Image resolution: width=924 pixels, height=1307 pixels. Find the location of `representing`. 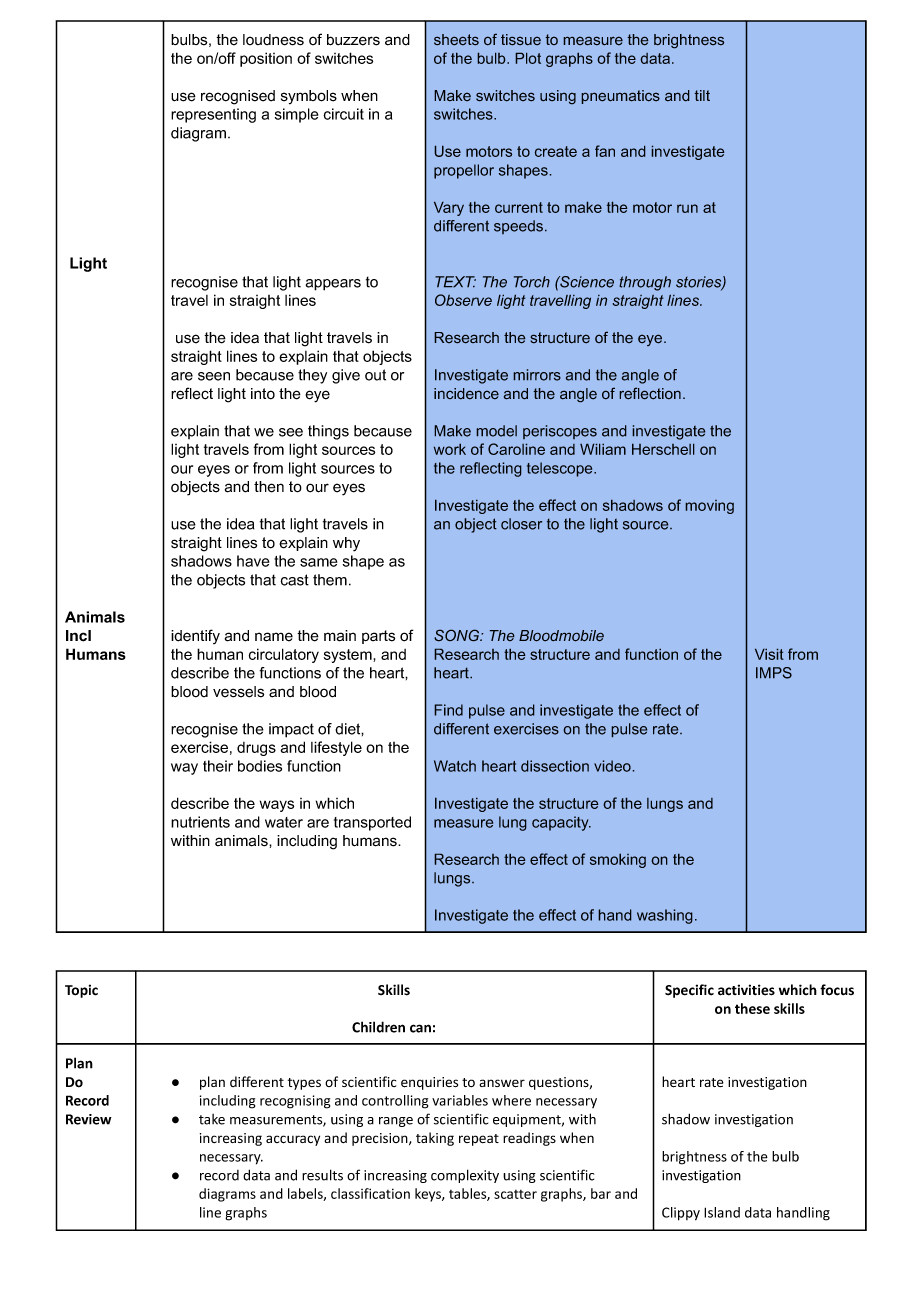

representing is located at coordinates (213, 115).
